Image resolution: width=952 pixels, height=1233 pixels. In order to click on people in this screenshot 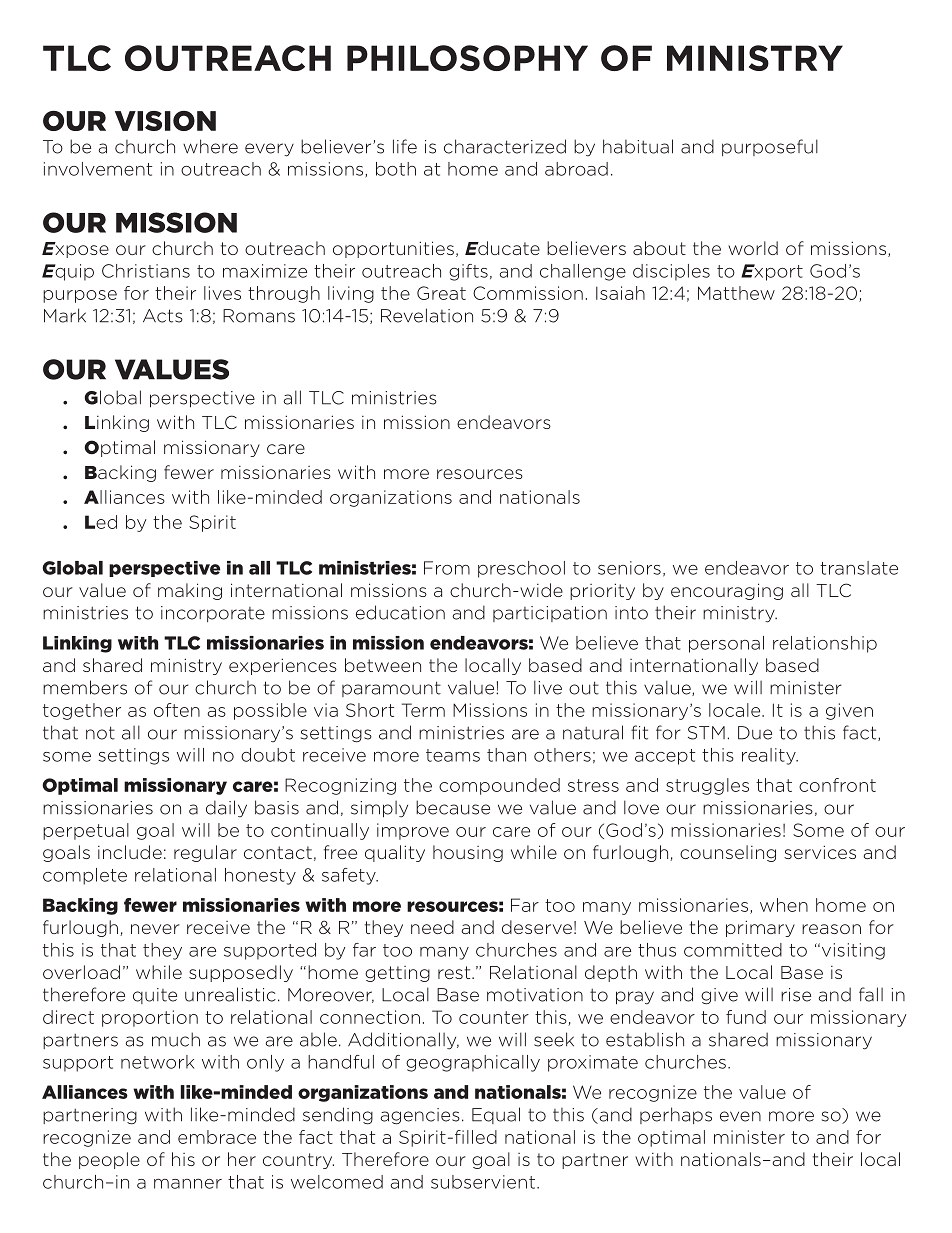, I will do `click(109, 1160)`.
